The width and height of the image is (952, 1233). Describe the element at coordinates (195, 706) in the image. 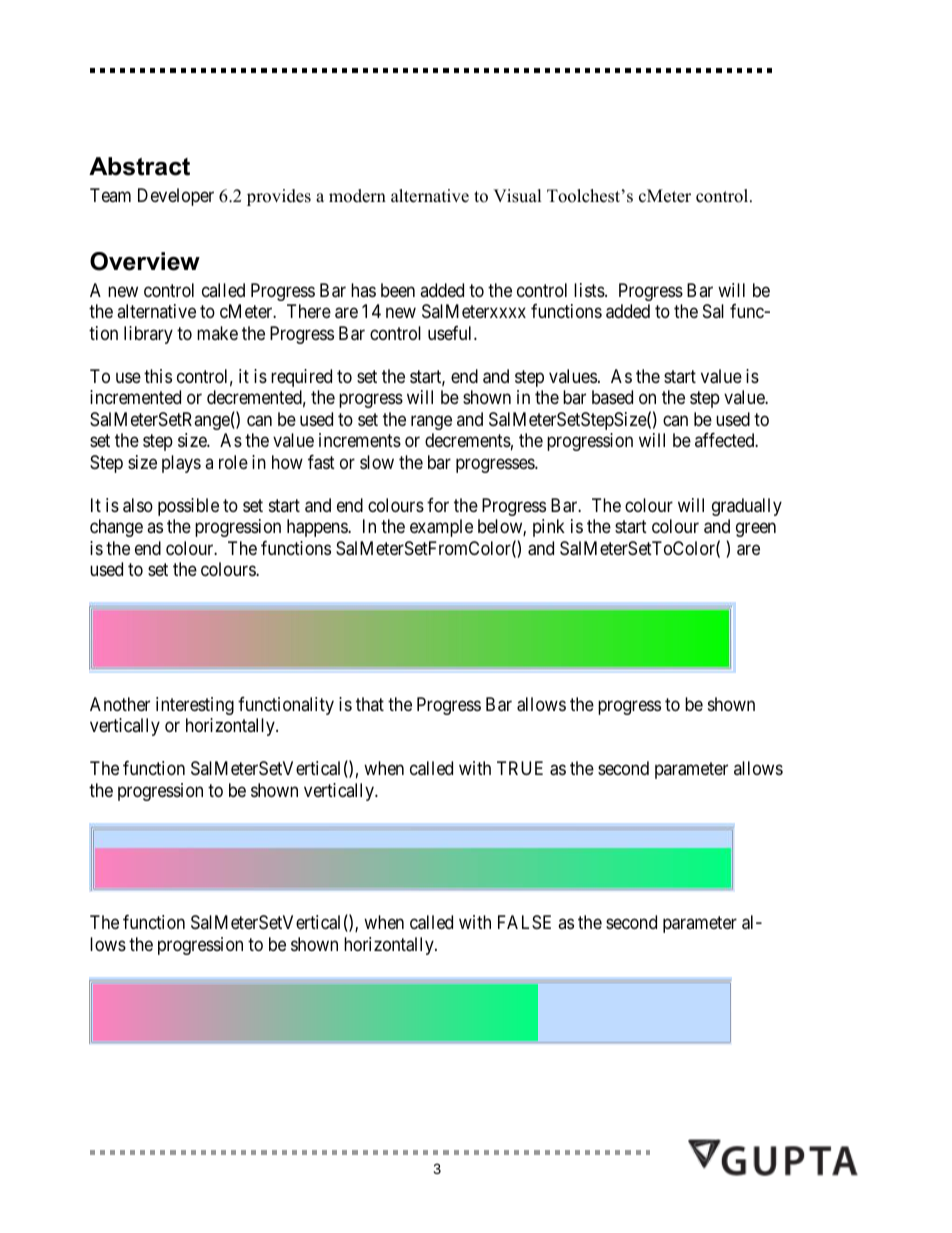

I see `interesting` at that location.
